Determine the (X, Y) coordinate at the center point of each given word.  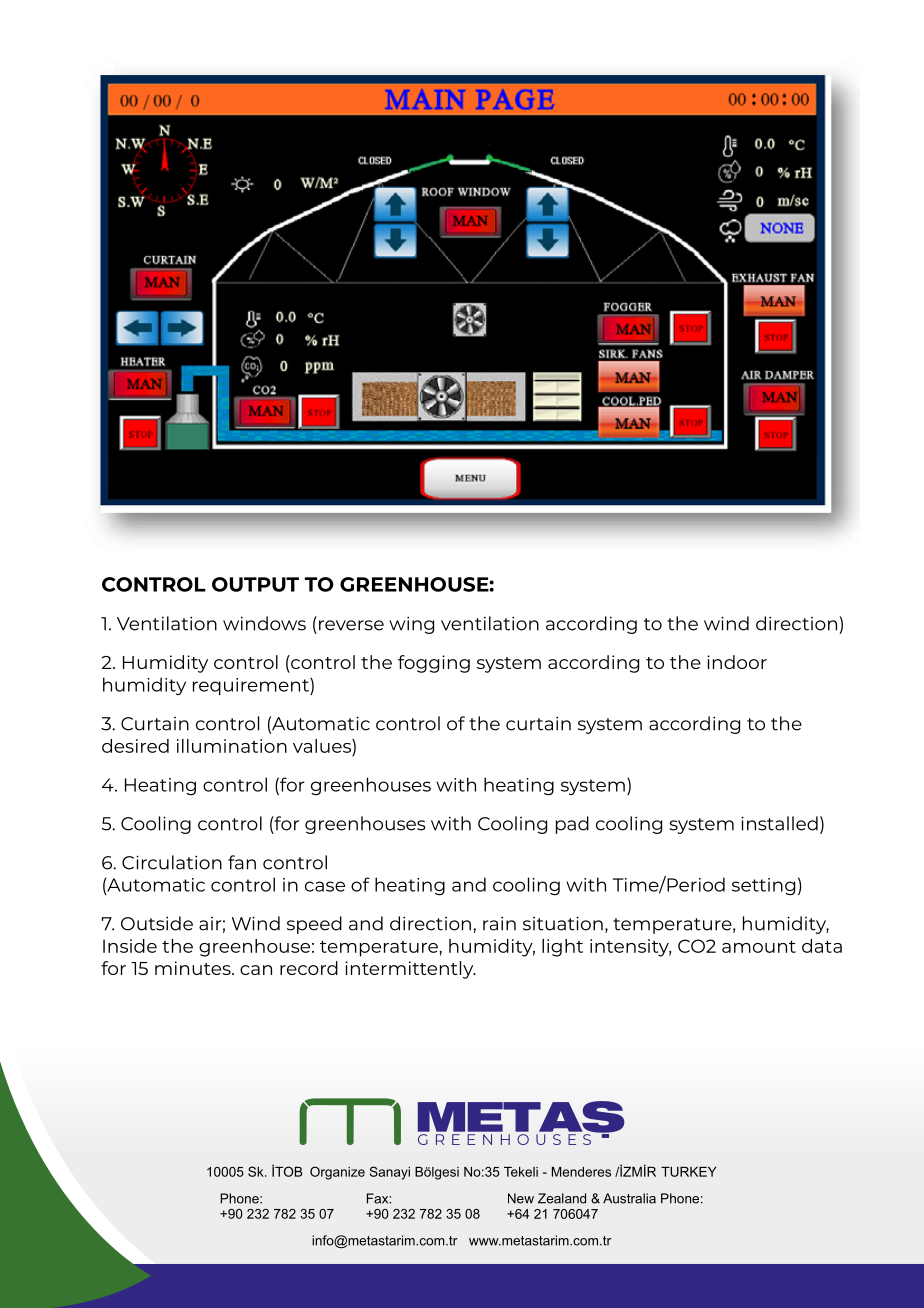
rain (499, 923)
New (521, 1198)
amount (759, 946)
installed (779, 823)
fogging (434, 664)
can (256, 970)
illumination (232, 746)
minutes (194, 968)
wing (411, 625)
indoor (737, 662)
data (822, 946)
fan (242, 862)
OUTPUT (255, 584)
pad (572, 825)
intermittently (410, 970)
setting (763, 886)
